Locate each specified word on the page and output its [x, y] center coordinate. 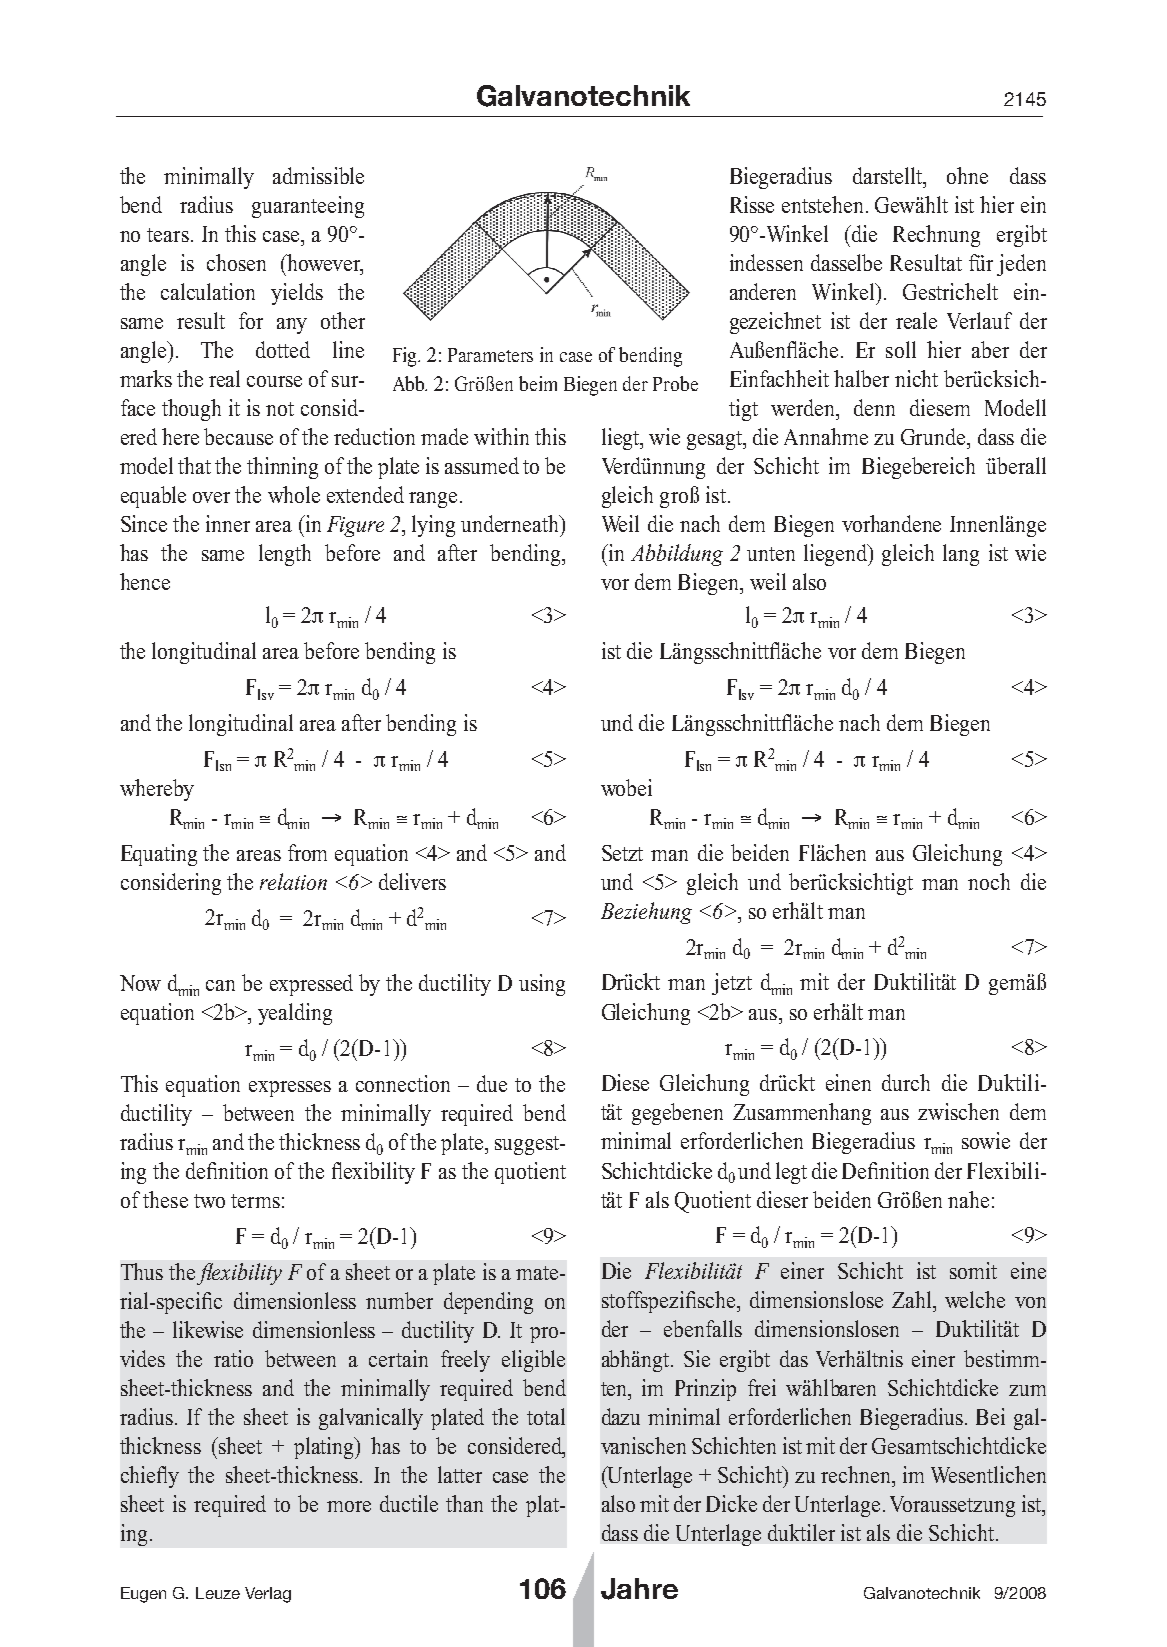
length [285, 555]
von [1030, 1302]
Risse [752, 204]
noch [989, 881]
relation [293, 881]
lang [961, 555]
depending [488, 1303]
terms [255, 1201]
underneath [511, 523]
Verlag [268, 1595]
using [542, 985]
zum [1027, 1390]
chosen [236, 262]
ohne [967, 175]
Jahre [639, 1589]
